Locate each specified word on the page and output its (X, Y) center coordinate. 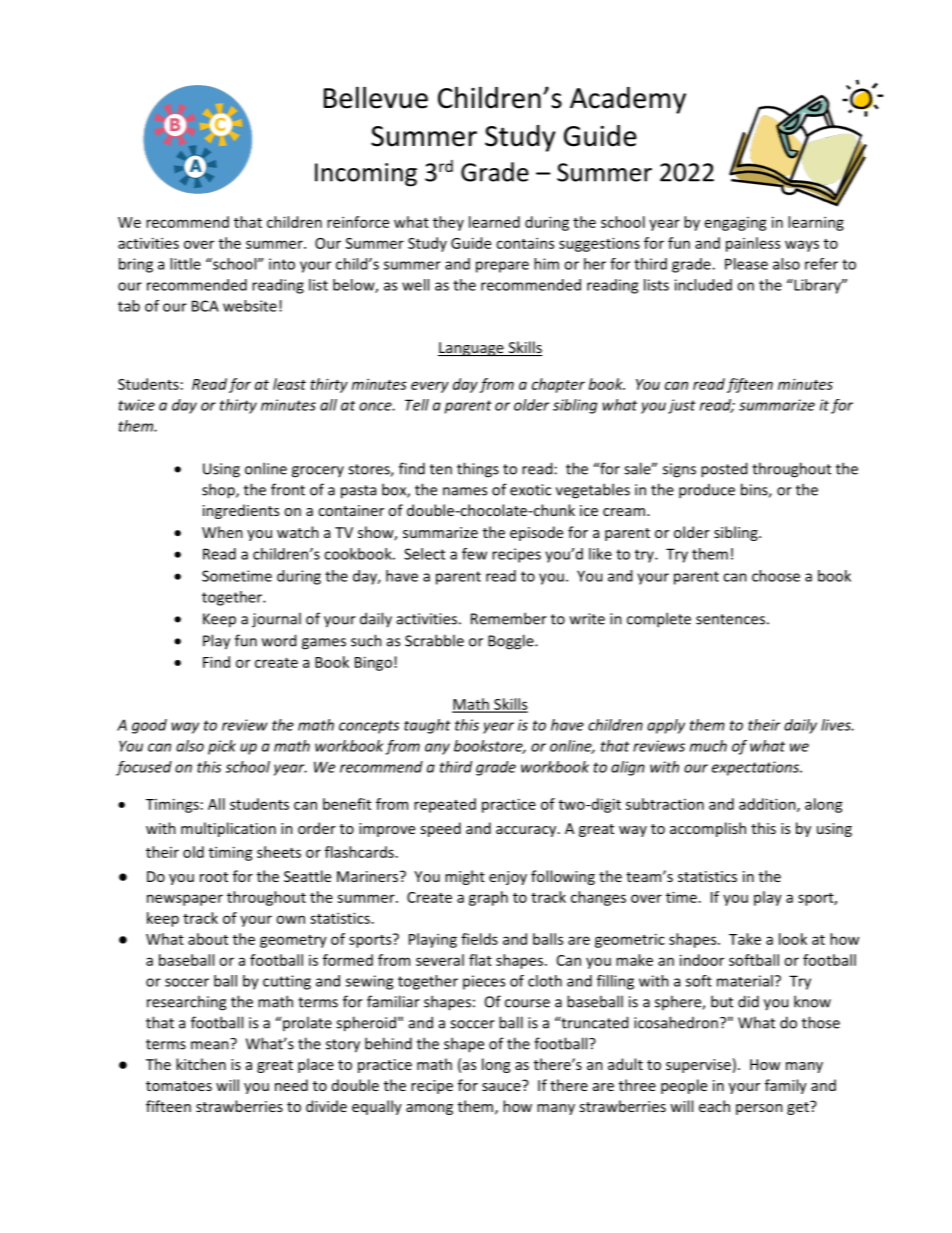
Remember (509, 618)
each (714, 1106)
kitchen (201, 1064)
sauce (502, 1085)
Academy (628, 100)
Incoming (366, 175)
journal (276, 620)
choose (776, 576)
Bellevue (376, 97)
